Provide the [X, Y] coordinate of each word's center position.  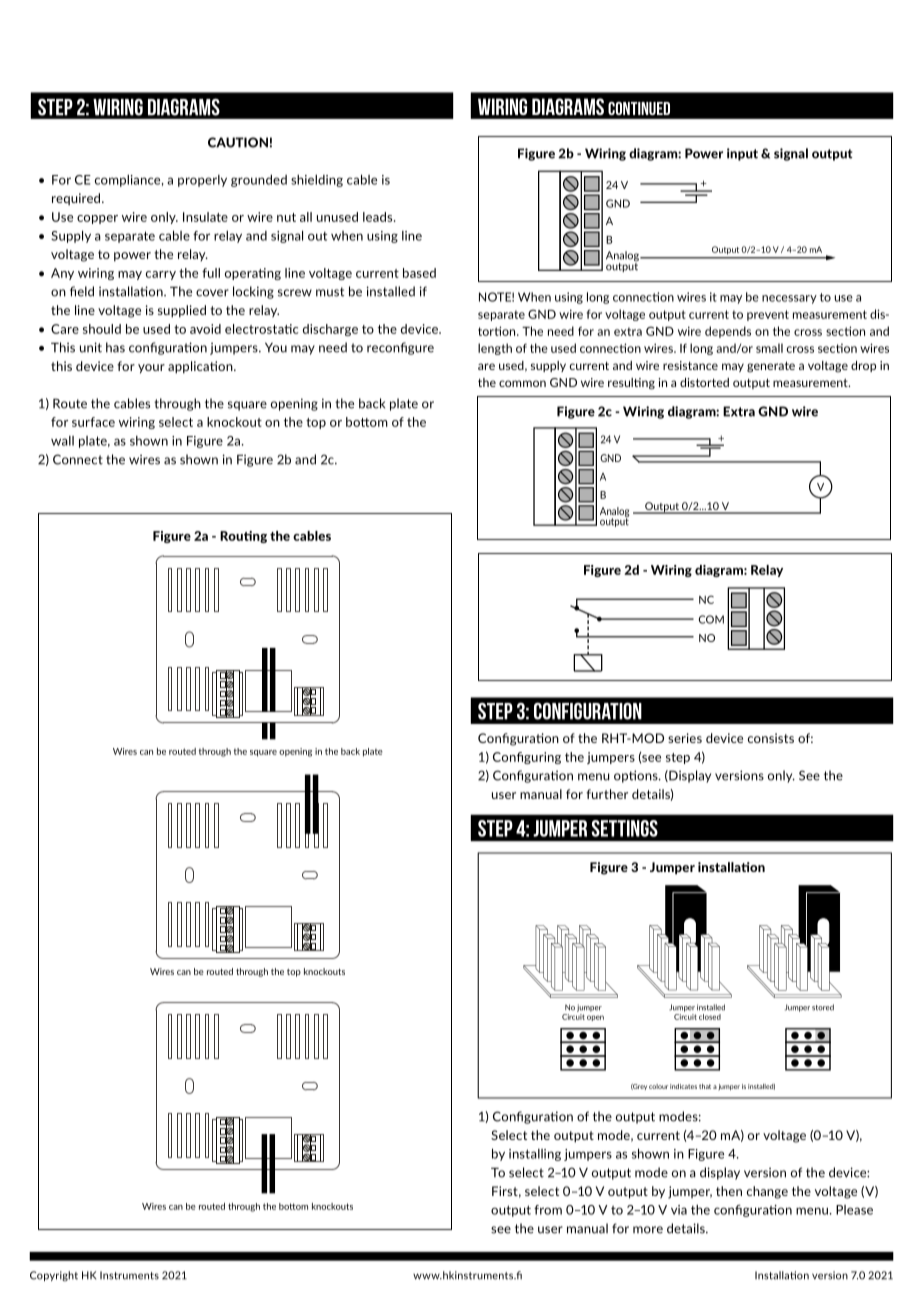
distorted [704, 382]
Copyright [54, 1276]
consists [771, 738]
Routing [243, 537]
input [742, 154]
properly [202, 181]
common [522, 383]
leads [379, 217]
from [548, 1210]
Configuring [527, 758]
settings [624, 828]
